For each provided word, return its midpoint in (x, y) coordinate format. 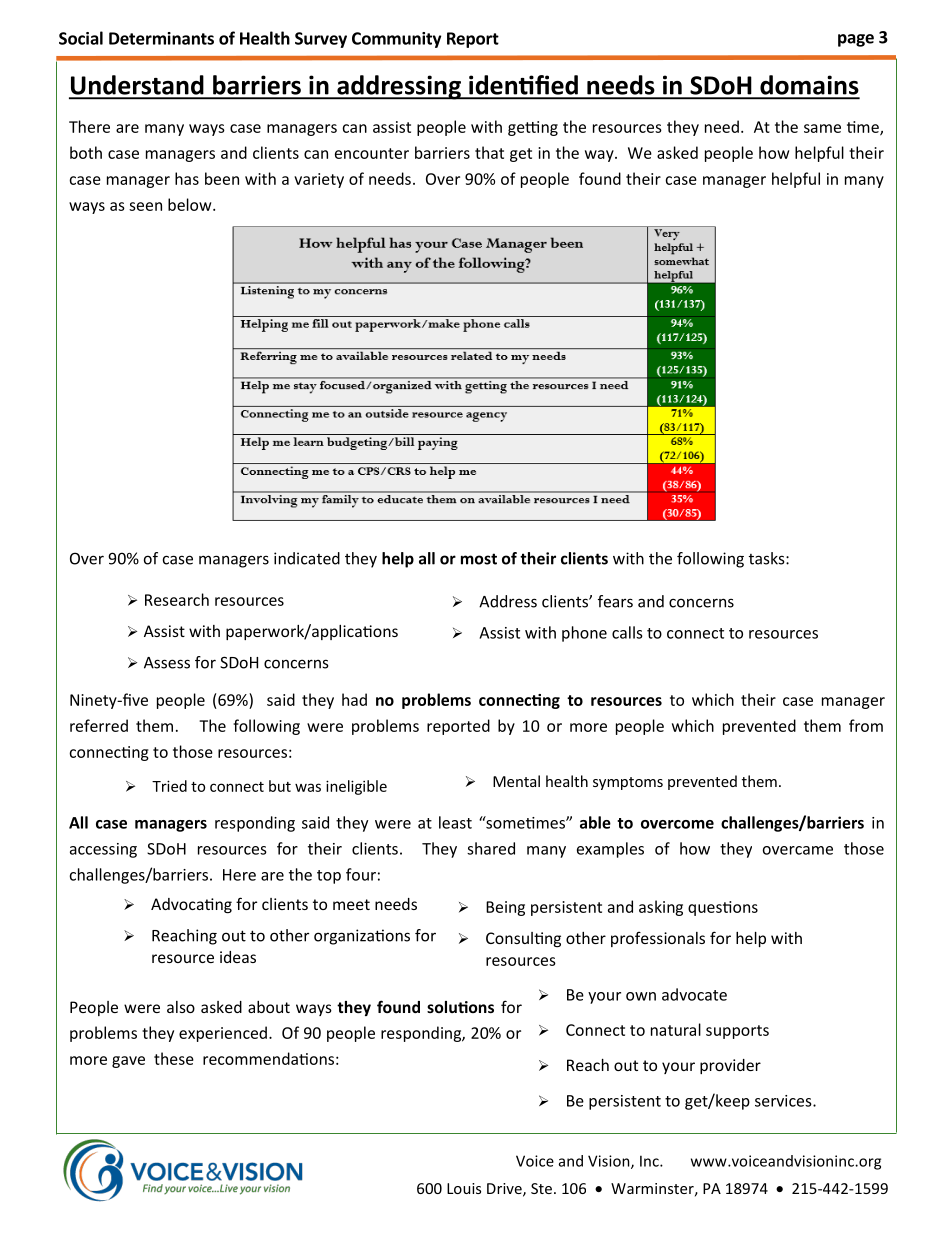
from (866, 725)
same (822, 128)
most (479, 559)
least (455, 822)
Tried (169, 786)
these (174, 1058)
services (784, 1101)
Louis (464, 1188)
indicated (307, 558)
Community (396, 40)
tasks (768, 558)
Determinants (161, 38)
